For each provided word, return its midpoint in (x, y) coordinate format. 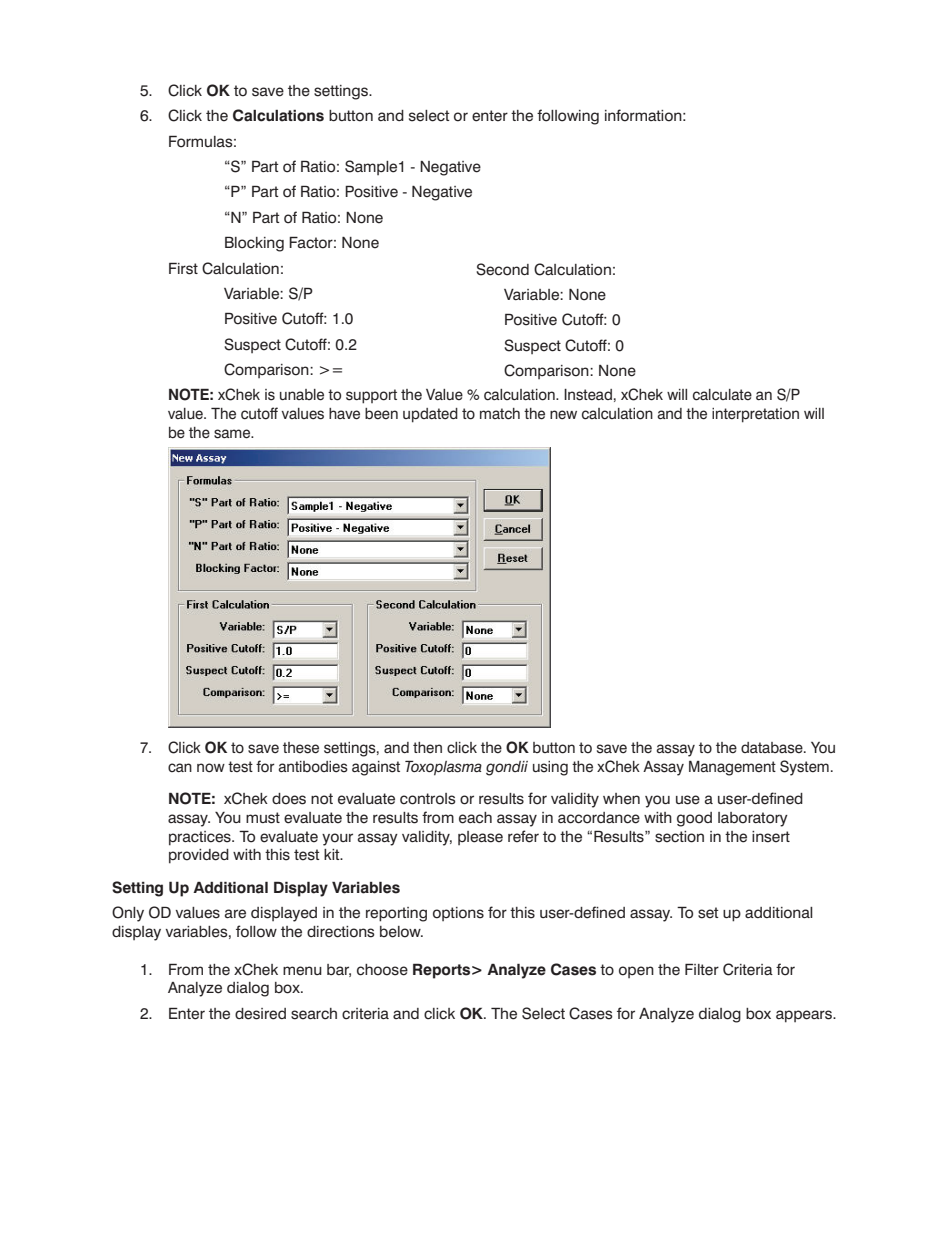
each (475, 818)
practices (201, 838)
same (233, 434)
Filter (702, 969)
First (183, 268)
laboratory (753, 819)
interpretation (755, 415)
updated (430, 415)
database (773, 748)
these (301, 748)
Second (502, 269)
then (427, 748)
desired (260, 1014)
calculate (722, 395)
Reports (441, 971)
